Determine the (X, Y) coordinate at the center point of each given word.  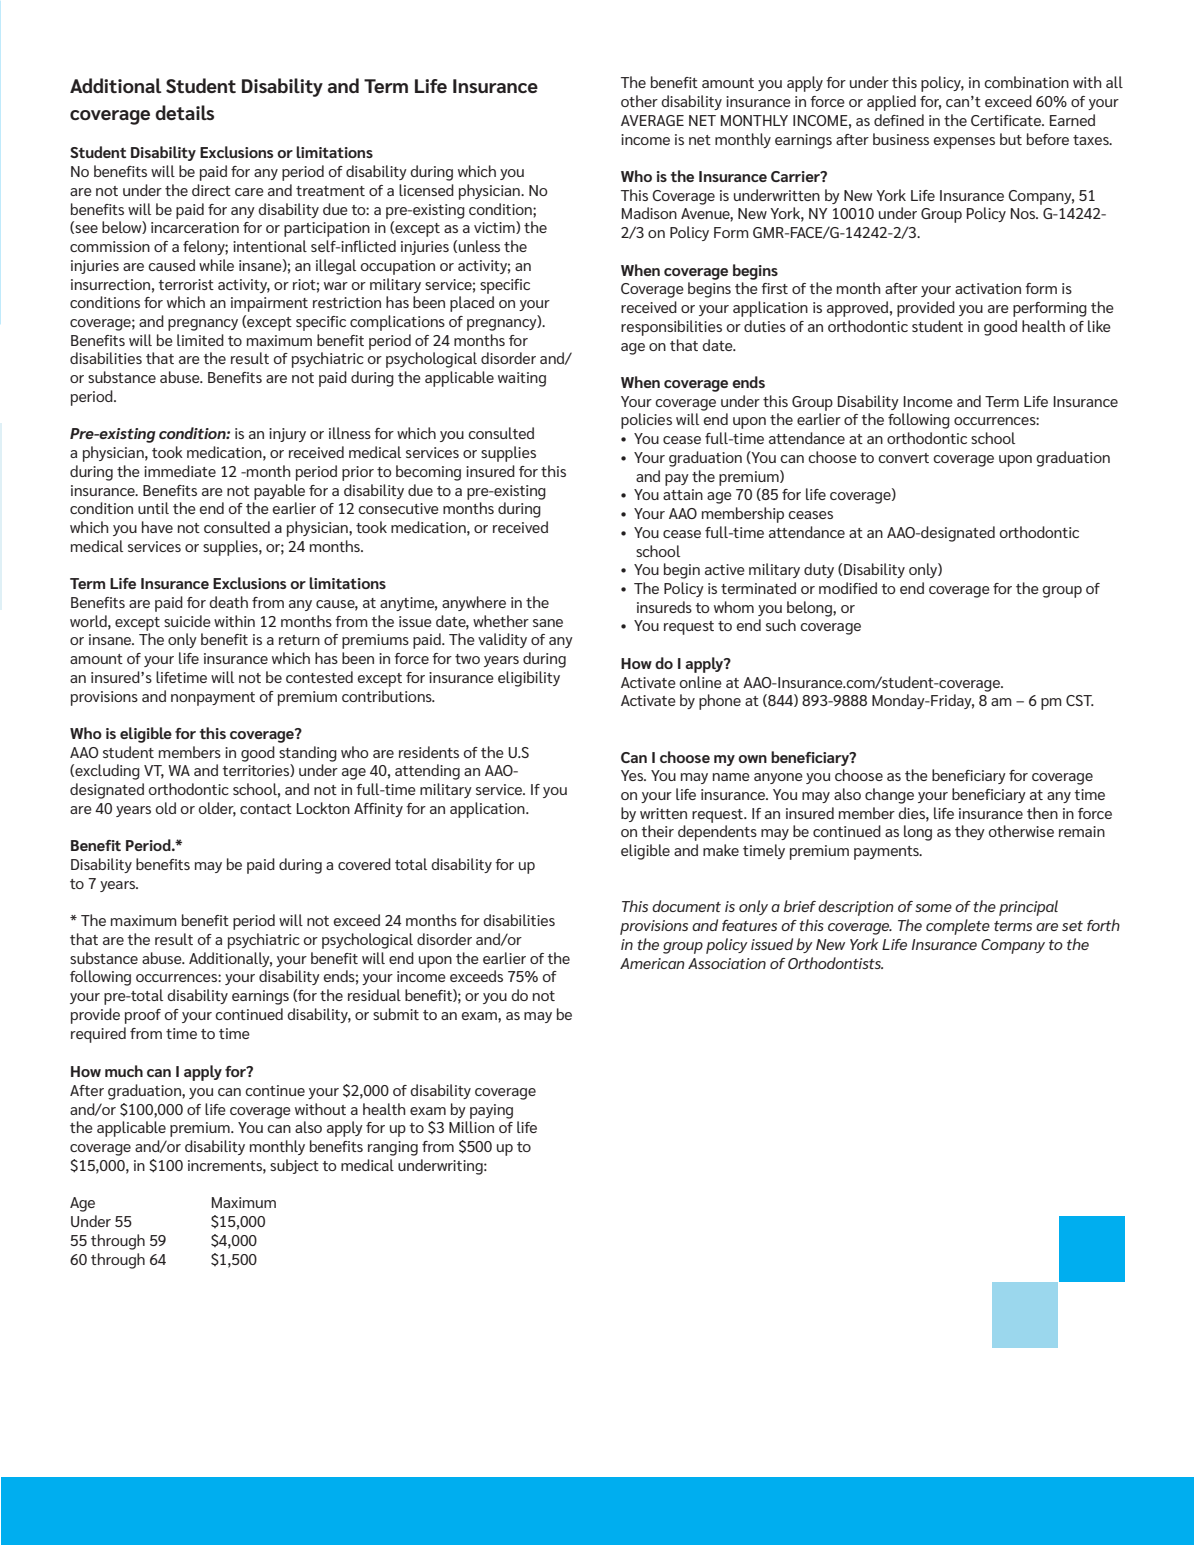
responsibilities (671, 328)
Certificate (1007, 120)
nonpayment (213, 699)
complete (958, 927)
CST (1080, 700)
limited (200, 340)
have (157, 527)
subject (294, 1166)
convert (903, 458)
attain (683, 494)
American (652, 963)
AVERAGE (652, 120)
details (184, 112)
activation (988, 288)
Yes (633, 775)
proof (143, 1016)
